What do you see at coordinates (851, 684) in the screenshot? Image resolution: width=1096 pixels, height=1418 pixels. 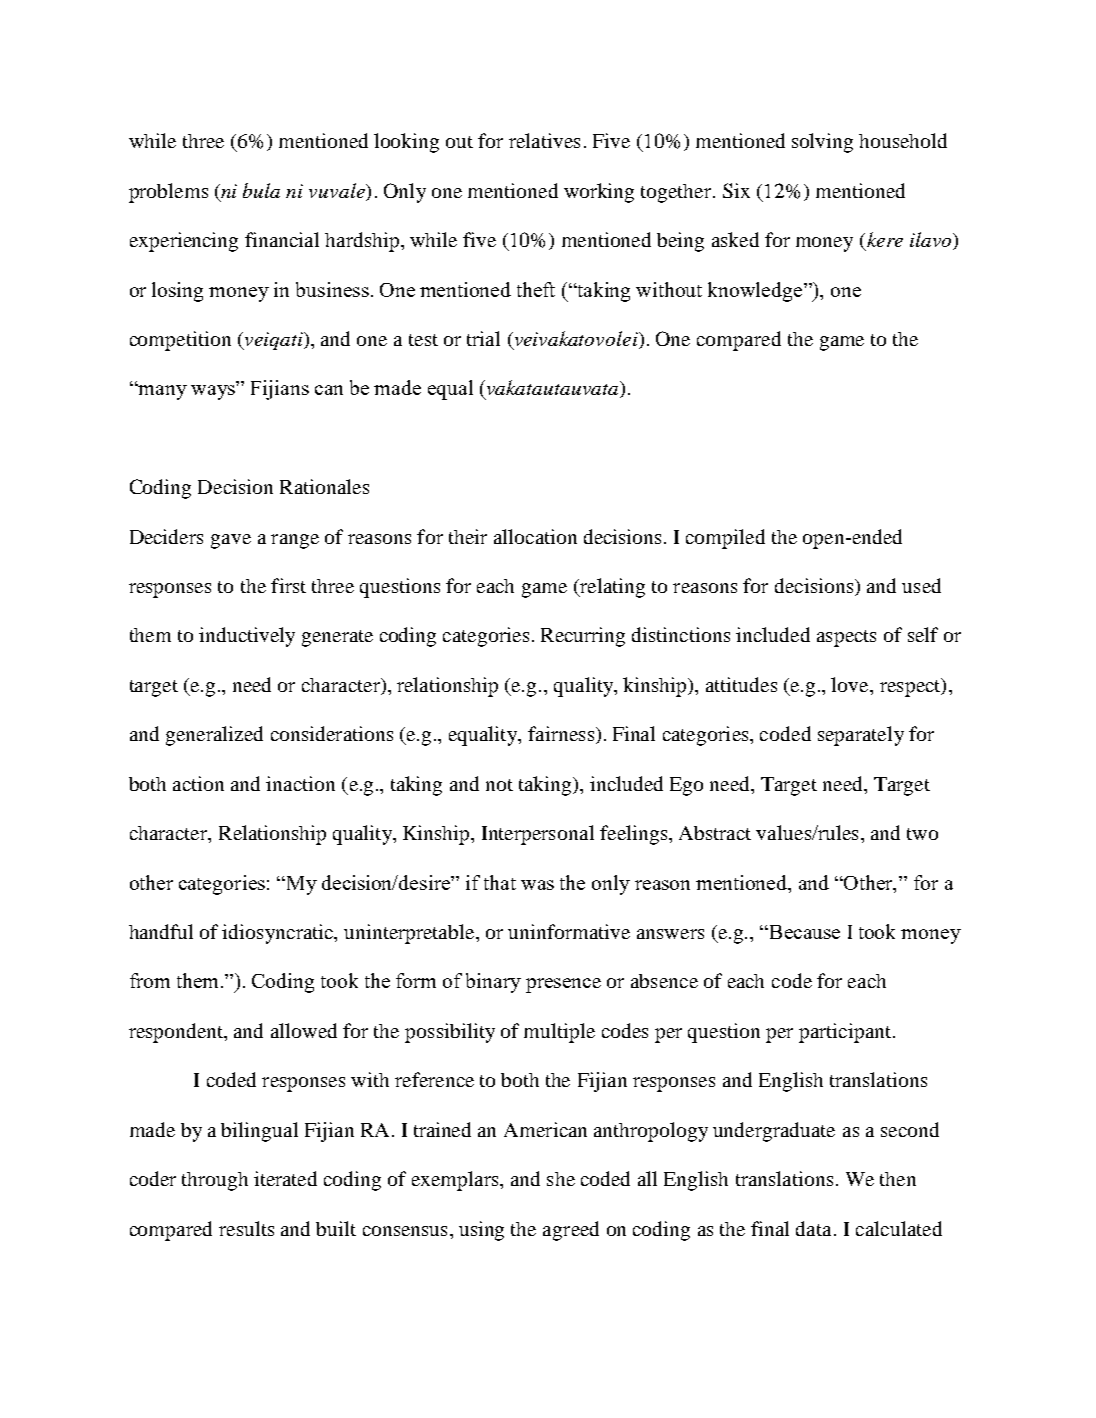 I see `love` at bounding box center [851, 684].
